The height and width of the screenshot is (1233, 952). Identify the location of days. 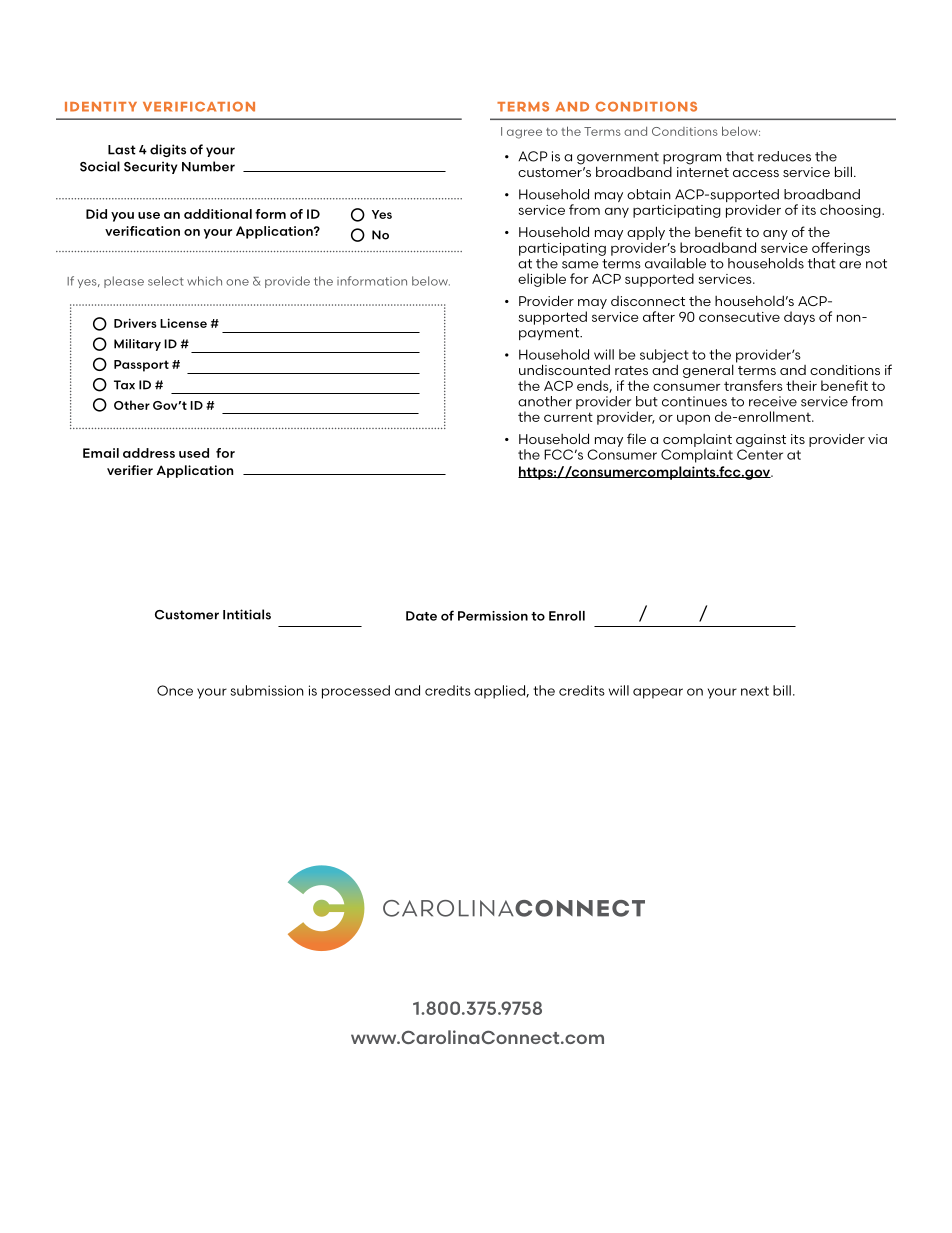
(799, 318).
